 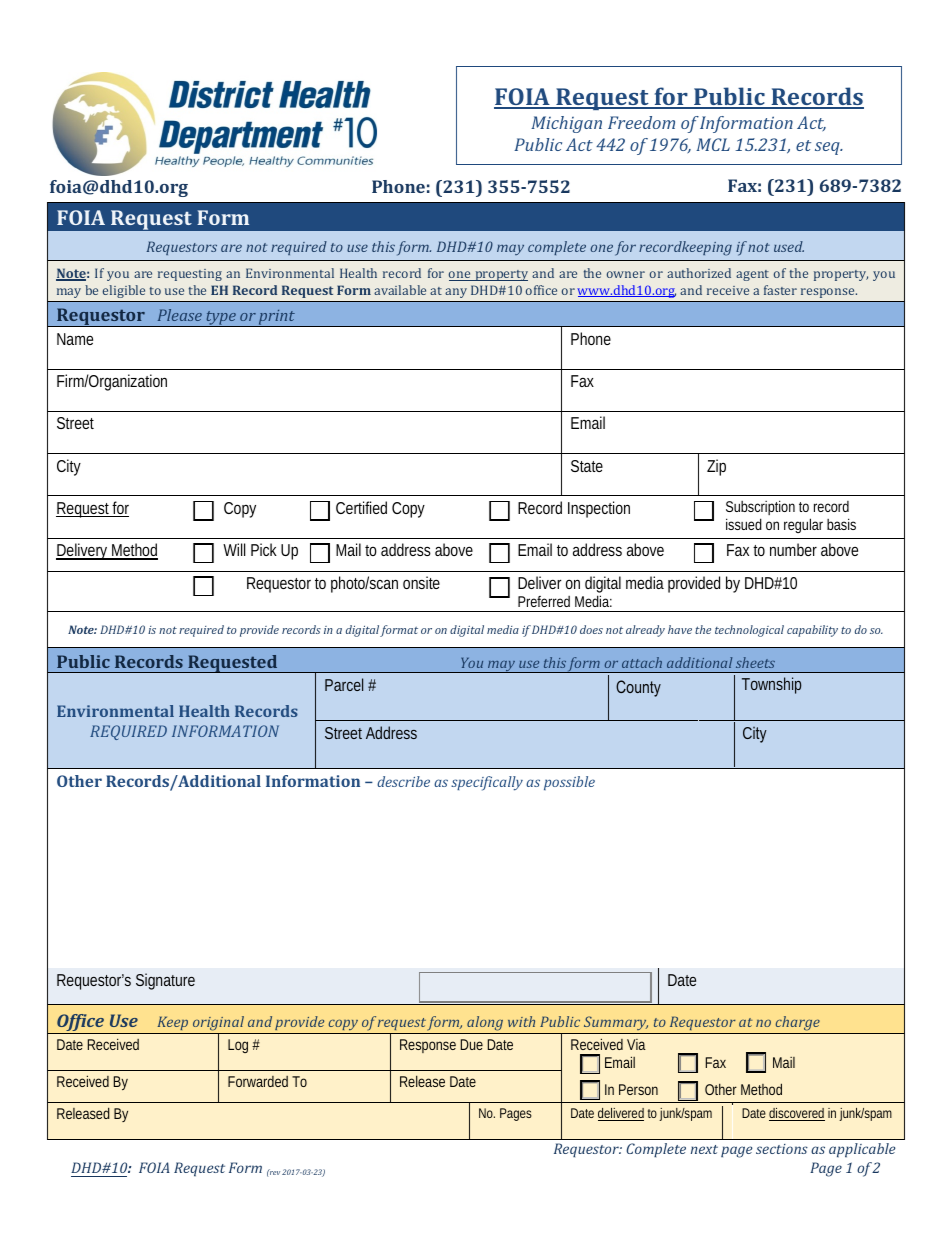 What do you see at coordinates (566, 124) in the image?
I see `Michigan` at bounding box center [566, 124].
